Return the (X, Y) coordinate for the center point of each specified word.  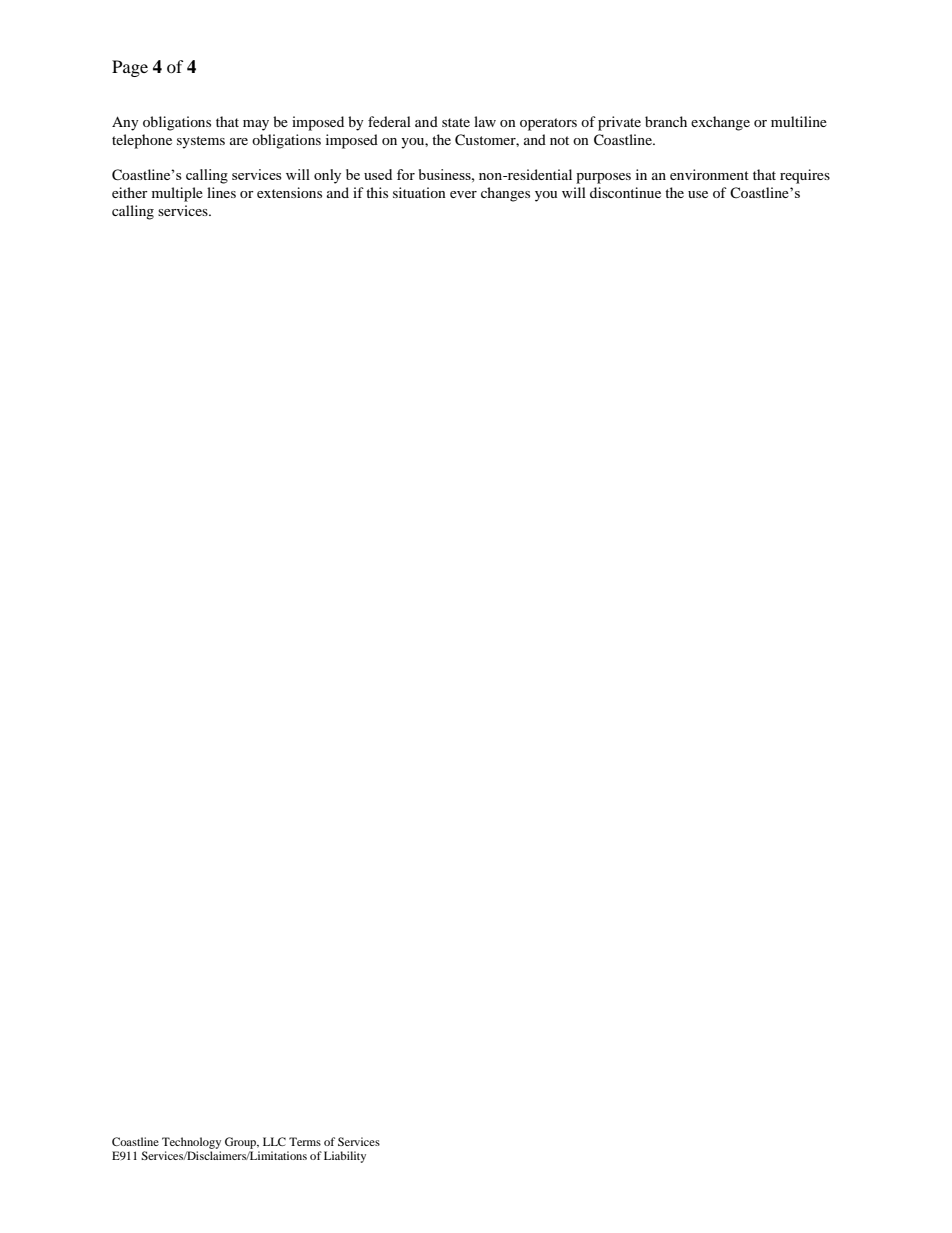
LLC (274, 1141)
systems (201, 142)
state (456, 122)
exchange (720, 123)
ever (463, 194)
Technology (191, 1143)
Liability (345, 1157)
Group (242, 1143)
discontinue (625, 192)
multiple (177, 194)
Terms (305, 1141)
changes (505, 194)
